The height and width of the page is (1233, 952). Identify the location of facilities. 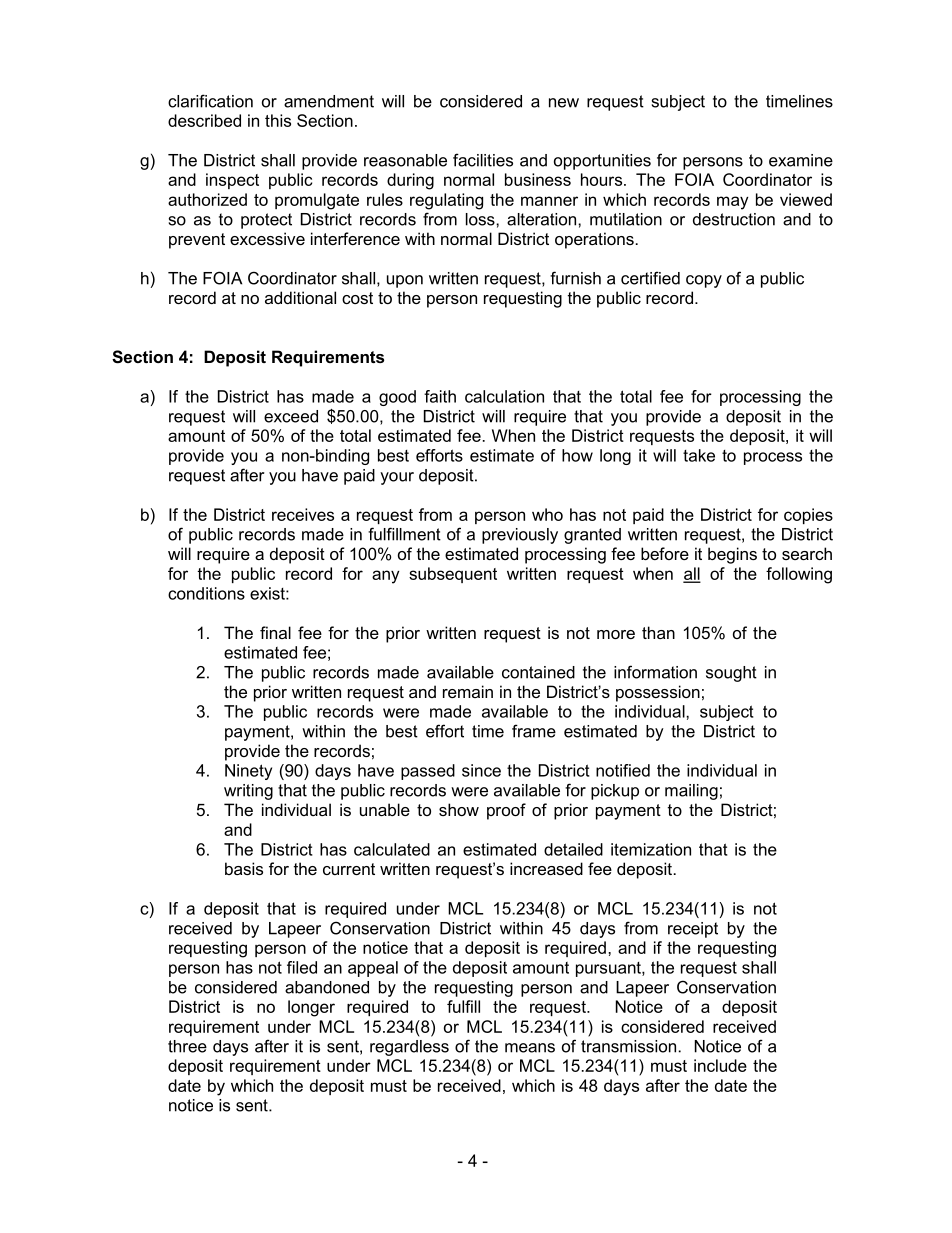
(483, 160).
